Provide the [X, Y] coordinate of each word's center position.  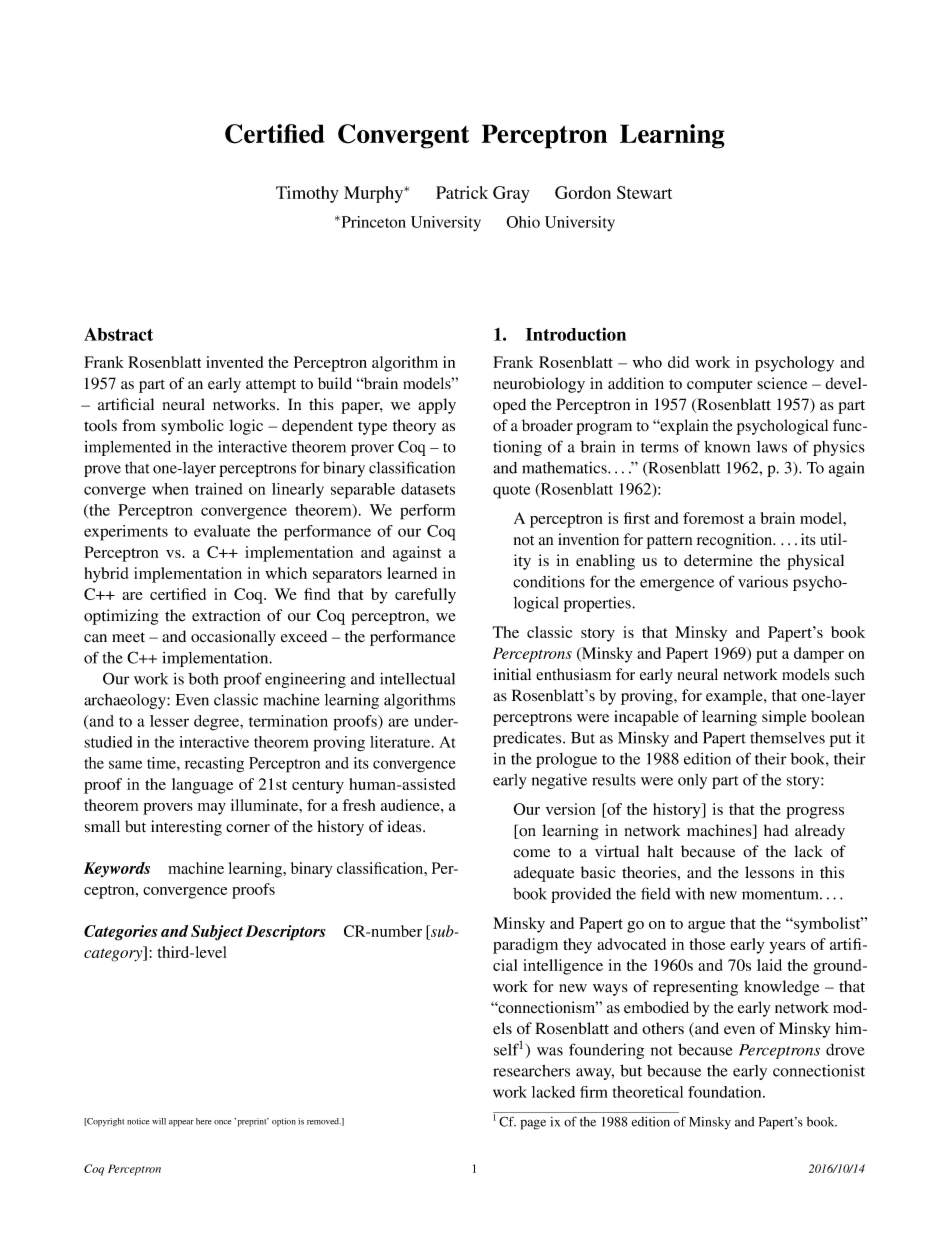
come [531, 853]
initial [512, 674]
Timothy [307, 194]
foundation [726, 1092]
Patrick [462, 192]
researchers [531, 1071]
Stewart [644, 192]
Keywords [117, 869]
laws [772, 447]
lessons [769, 872]
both [203, 679]
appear [181, 1123]
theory [414, 427]
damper [819, 655]
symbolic [192, 427]
